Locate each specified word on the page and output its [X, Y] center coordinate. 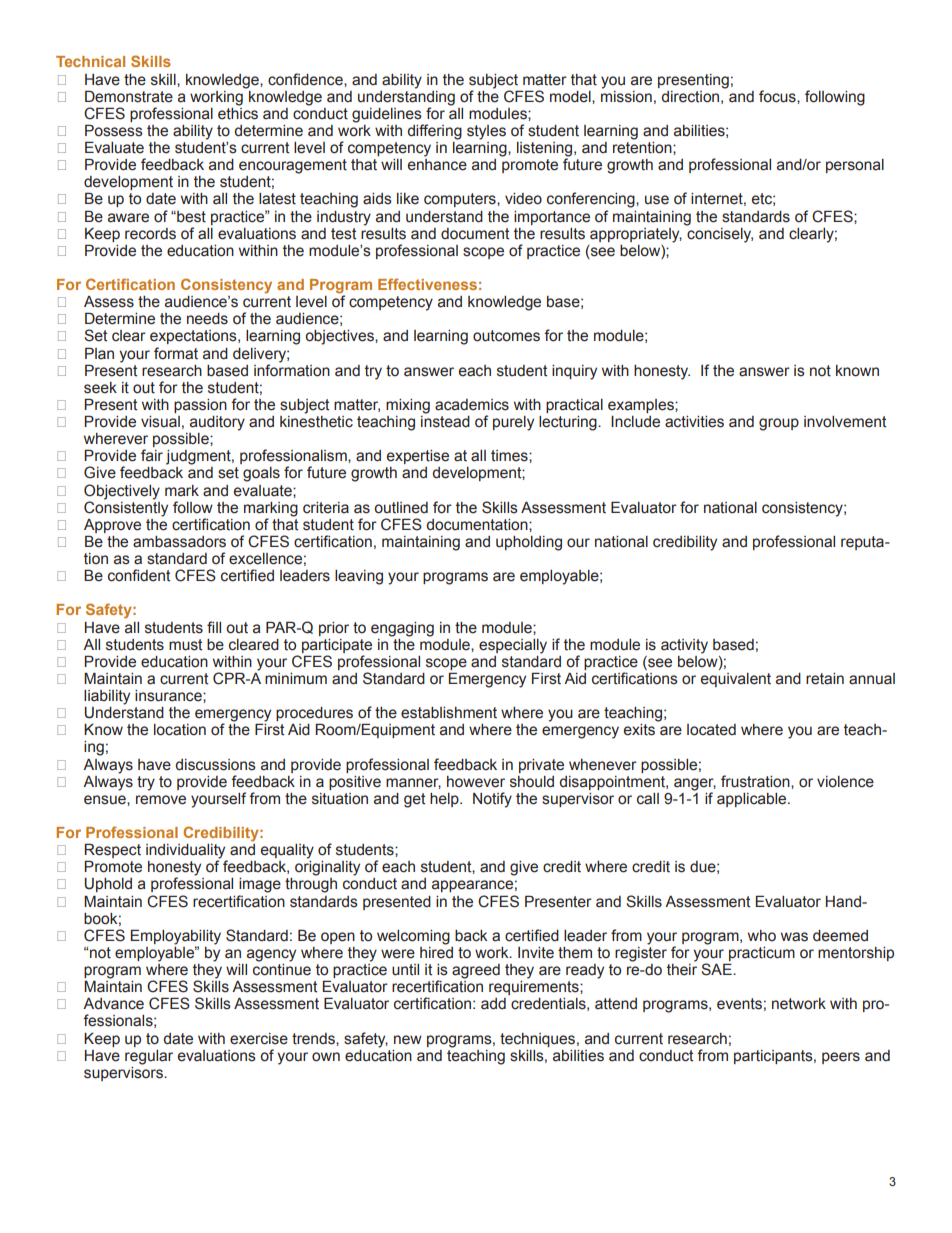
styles [486, 132]
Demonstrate [129, 96]
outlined [401, 508]
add [493, 1004]
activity [684, 646]
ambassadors [179, 542]
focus [778, 96]
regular [149, 1057]
